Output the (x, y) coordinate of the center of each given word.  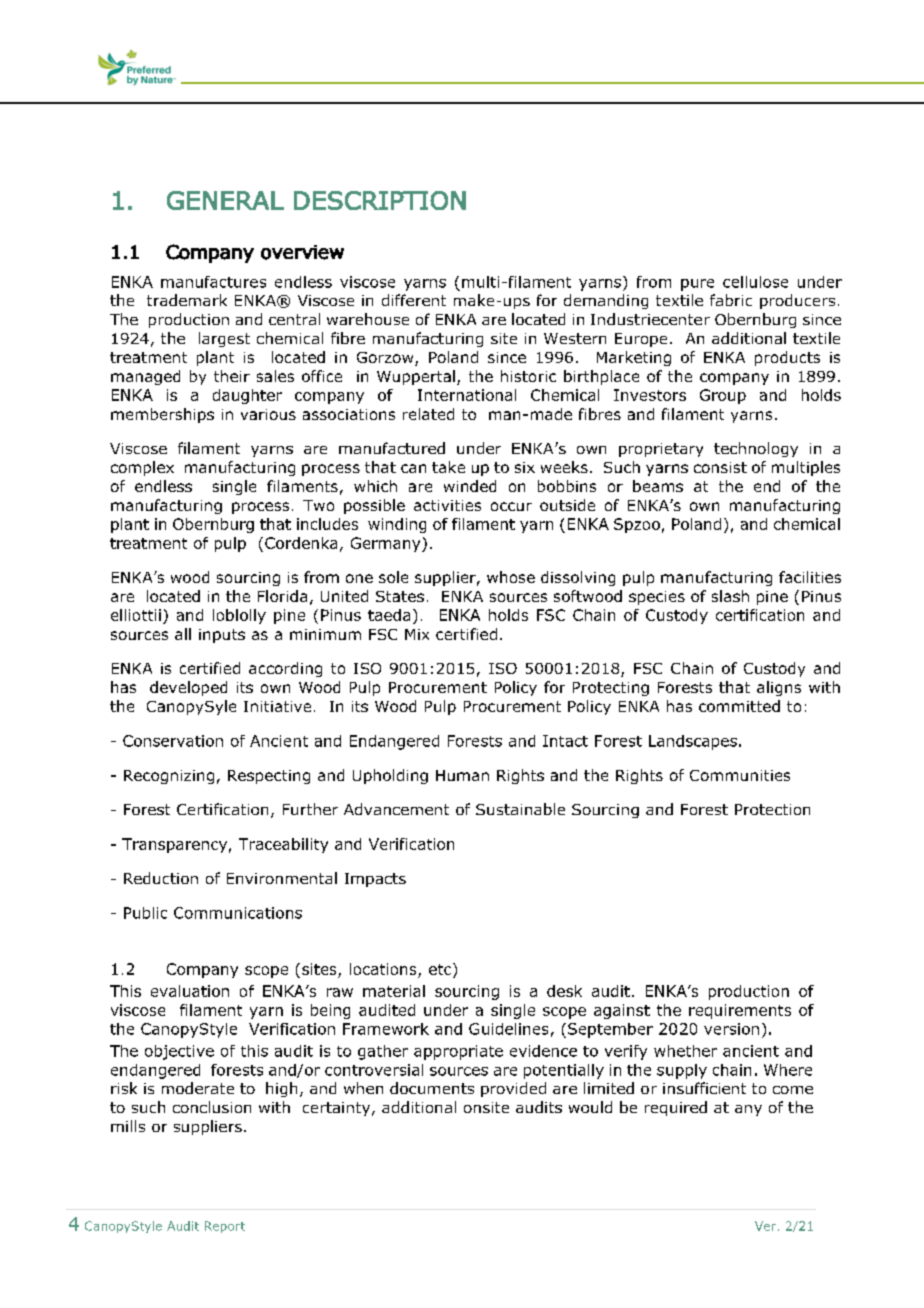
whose (511, 577)
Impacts (375, 880)
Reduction (161, 878)
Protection (772, 809)
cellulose (755, 282)
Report (225, 1227)
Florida (282, 596)
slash (730, 596)
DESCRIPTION (380, 200)
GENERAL (225, 200)
